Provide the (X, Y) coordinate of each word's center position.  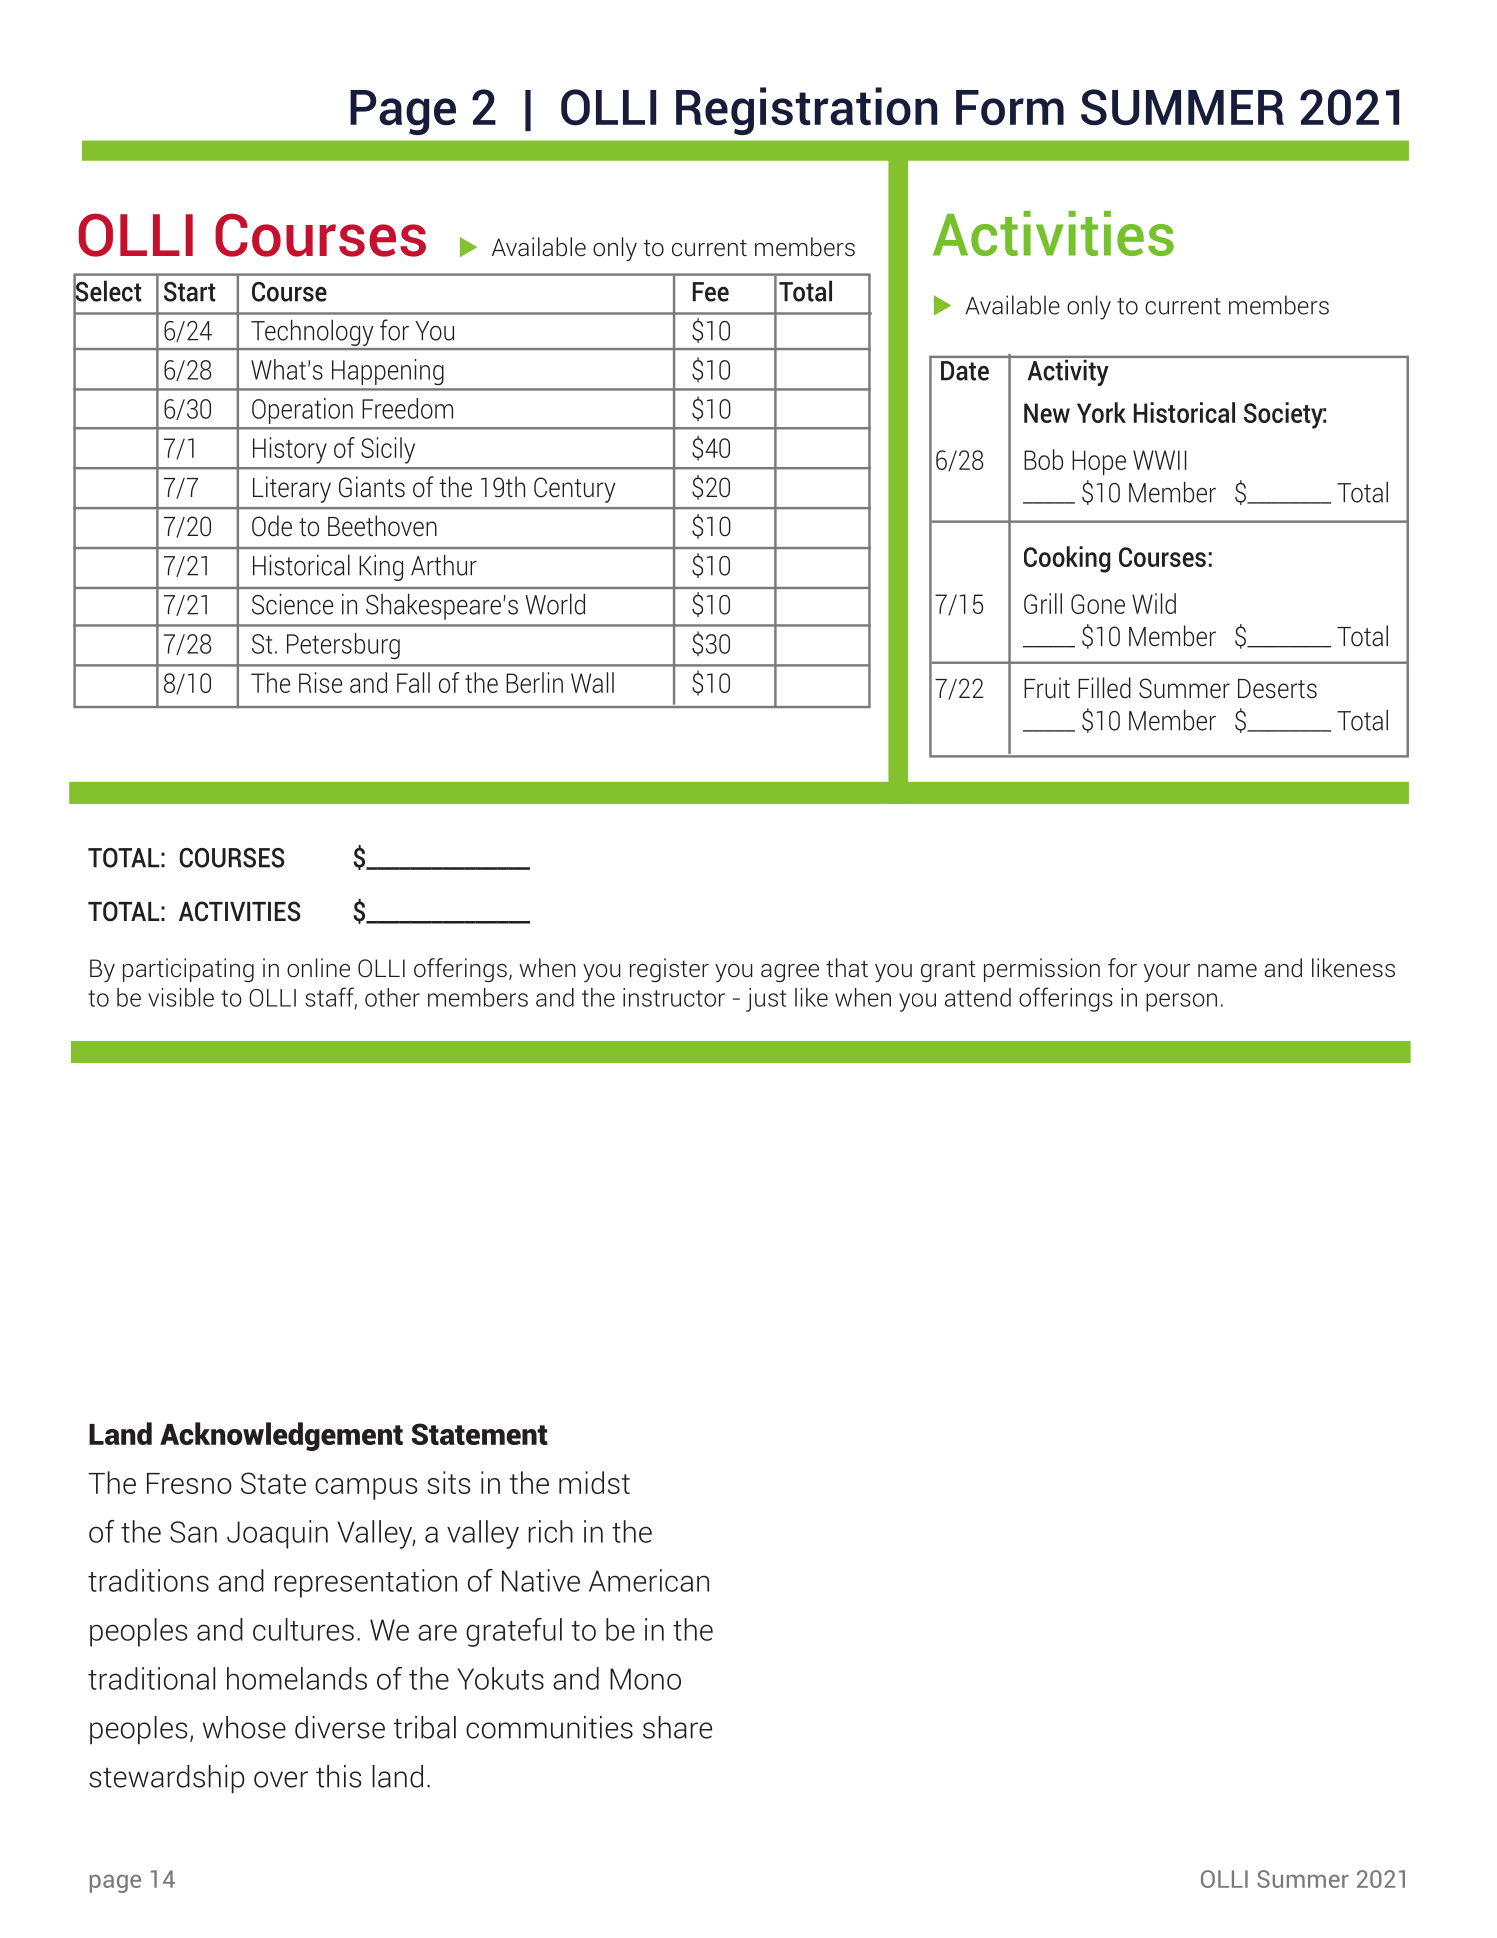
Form (1010, 107)
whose (244, 1727)
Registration (806, 111)
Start (190, 292)
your (1167, 973)
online (318, 968)
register (669, 970)
